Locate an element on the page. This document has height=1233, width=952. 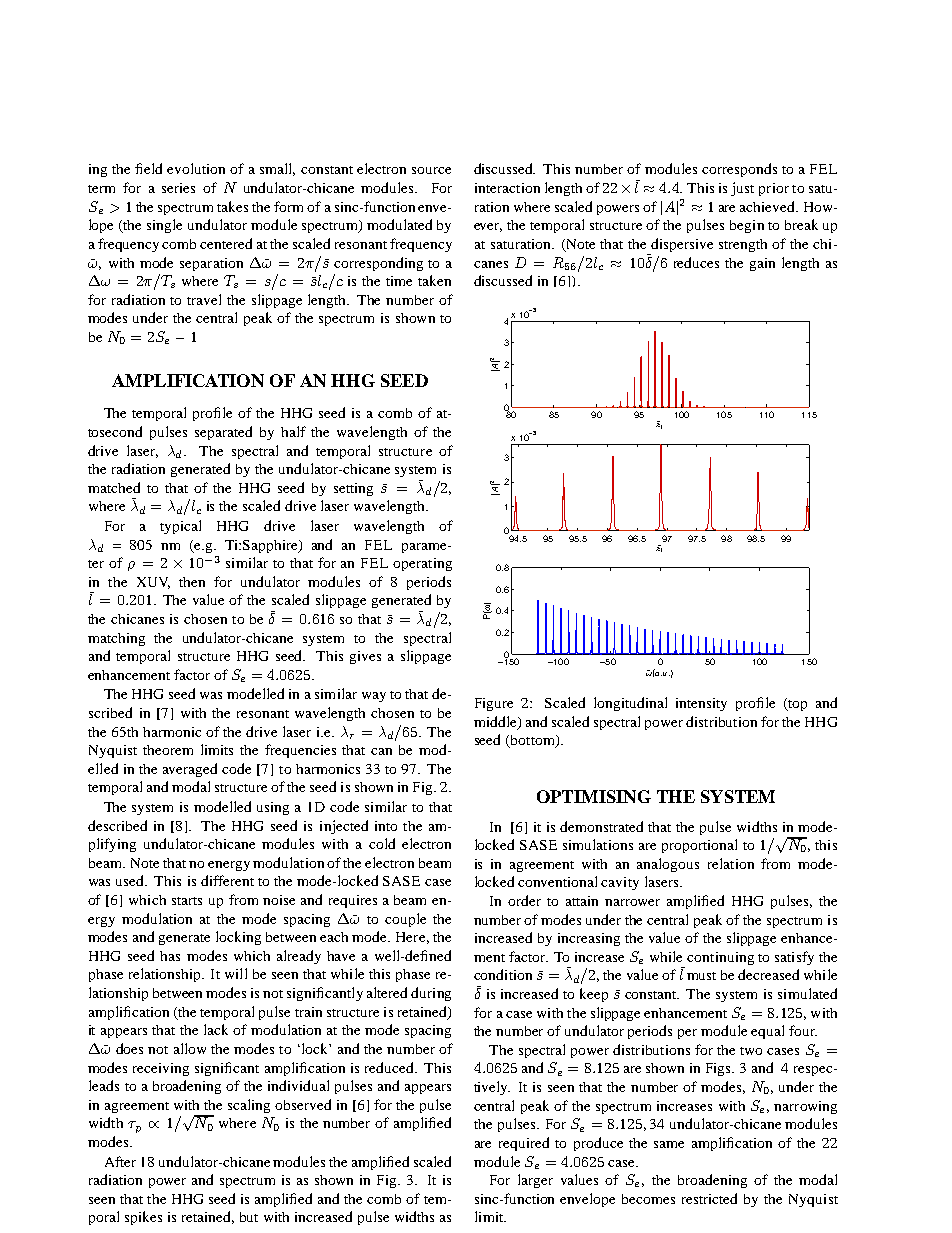
Figure is located at coordinates (494, 704).
